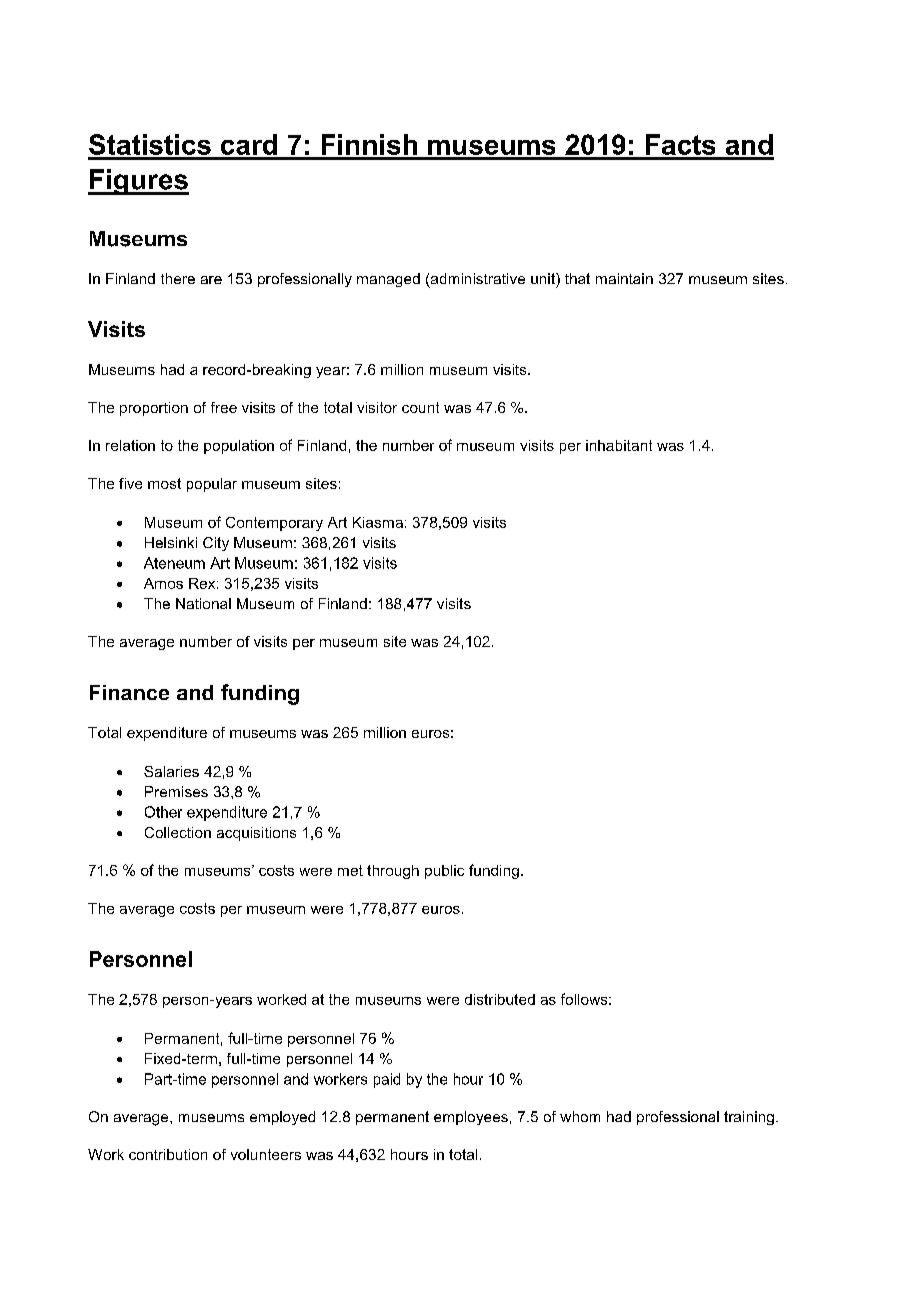  I want to click on count, so click(420, 407).
